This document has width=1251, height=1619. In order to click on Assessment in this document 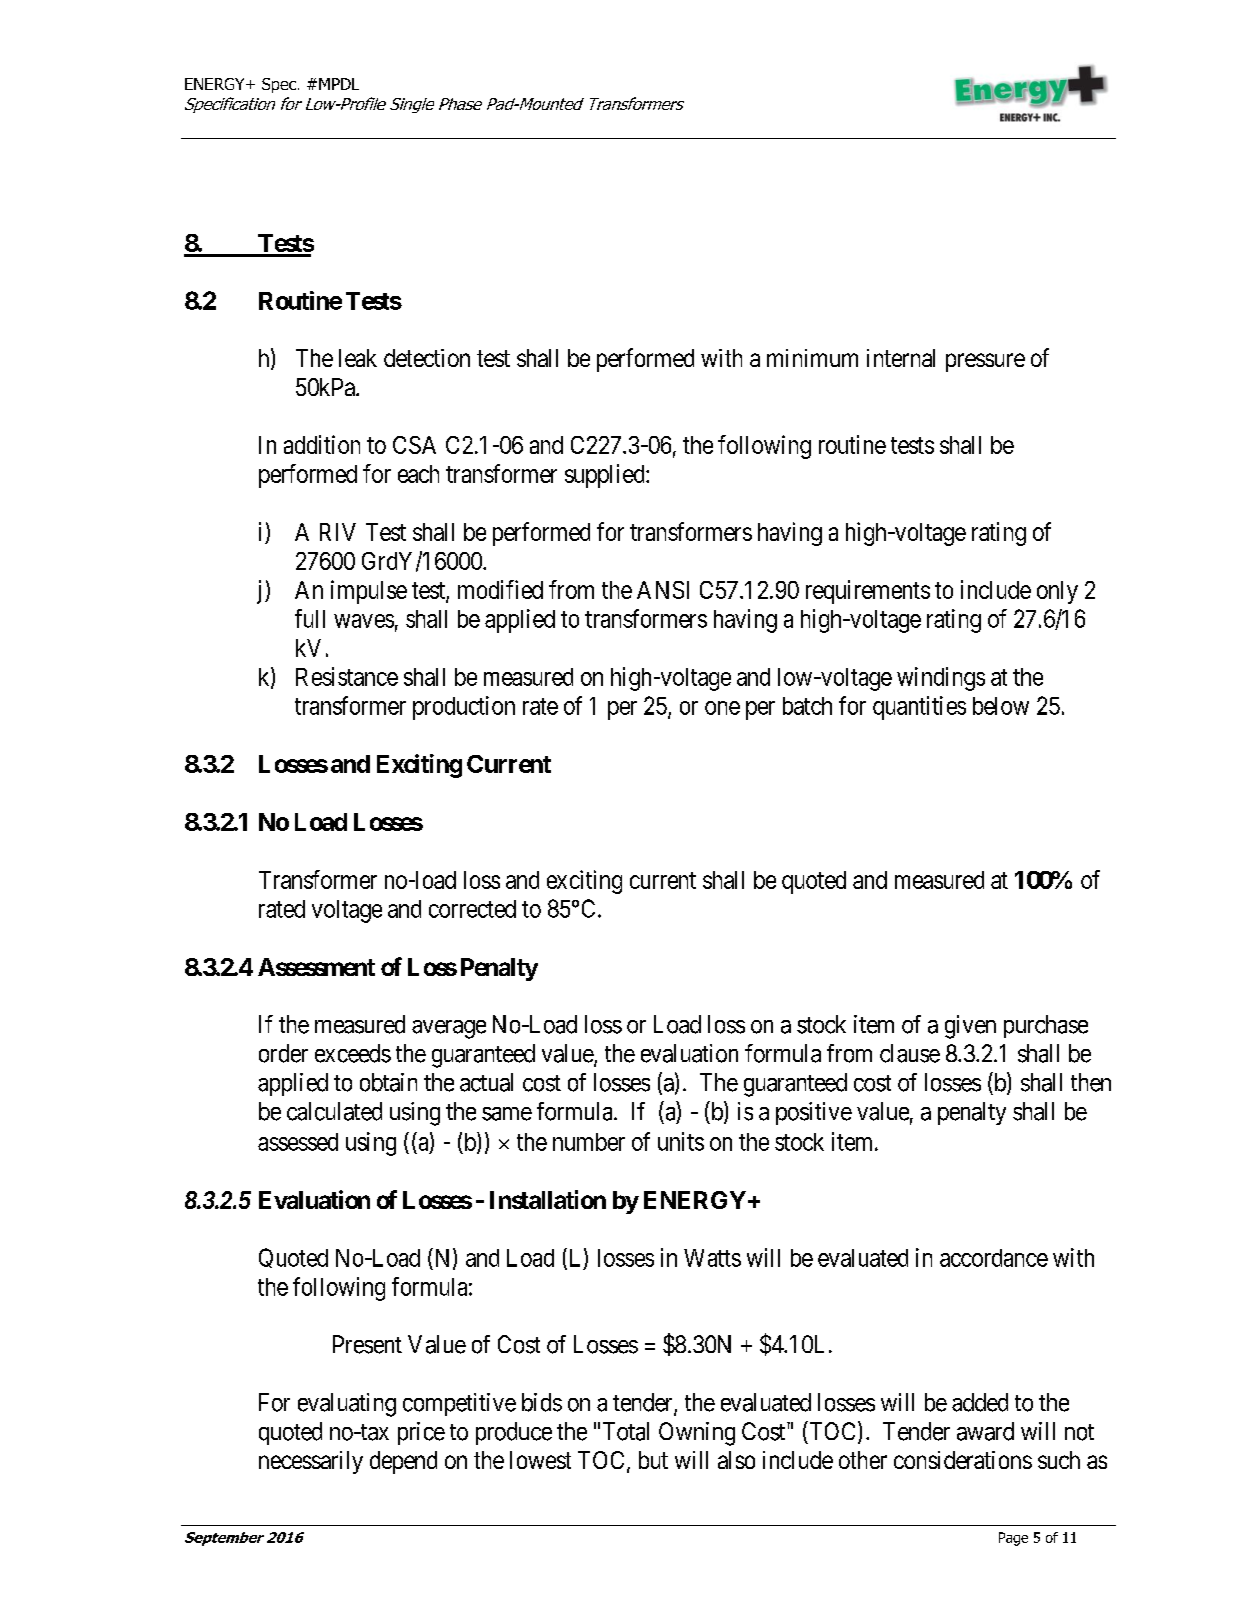, I will do `click(316, 967)`.
